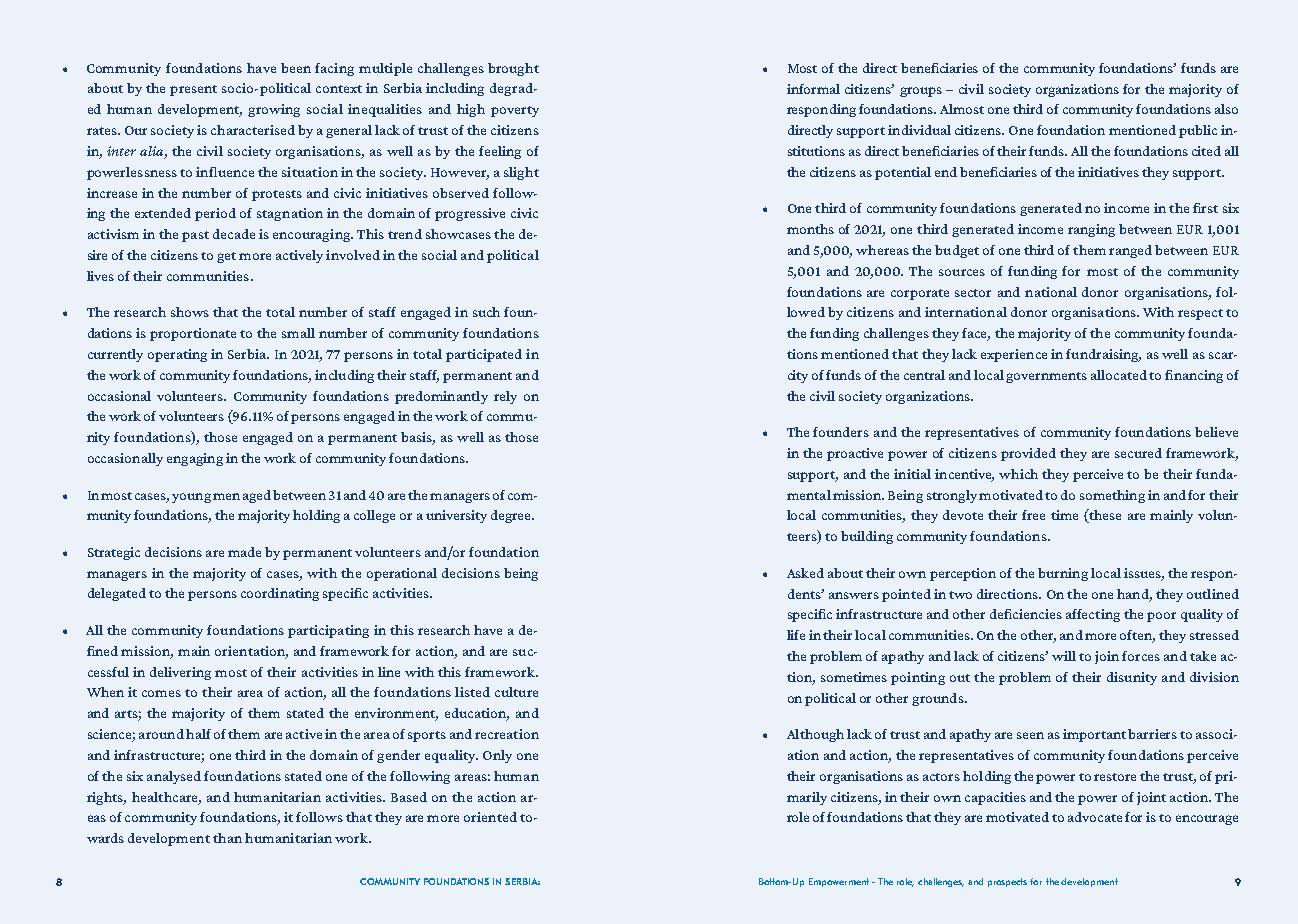 The image size is (1298, 924). Describe the element at coordinates (490, 817) in the page. I see `oriented` at that location.
